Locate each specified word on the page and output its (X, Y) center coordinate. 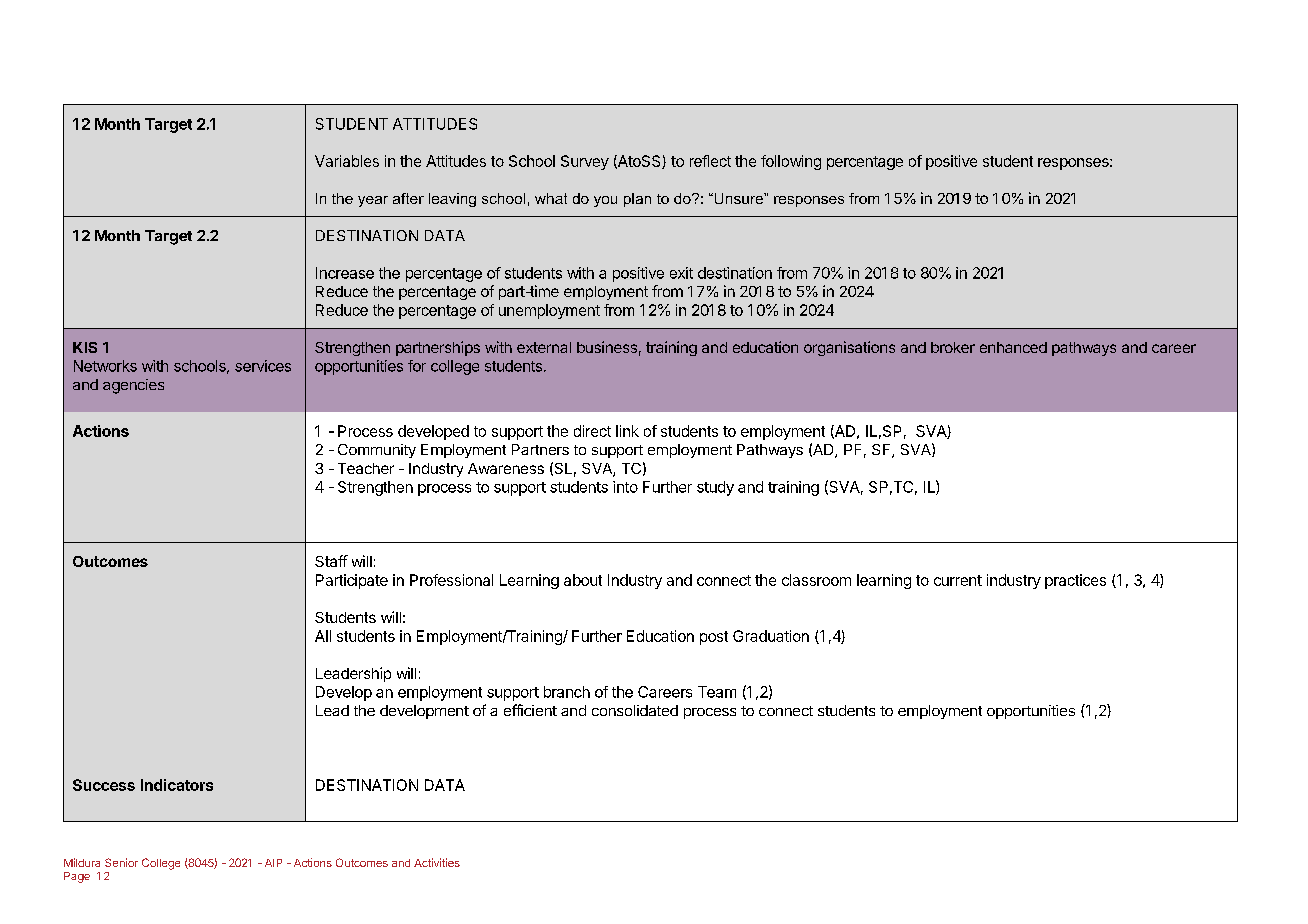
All (323, 636)
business (607, 347)
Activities (437, 862)
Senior (121, 862)
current (958, 580)
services (263, 366)
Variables (347, 161)
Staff (331, 561)
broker (953, 347)
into (625, 487)
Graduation (771, 636)
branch (567, 692)
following (791, 162)
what (551, 198)
